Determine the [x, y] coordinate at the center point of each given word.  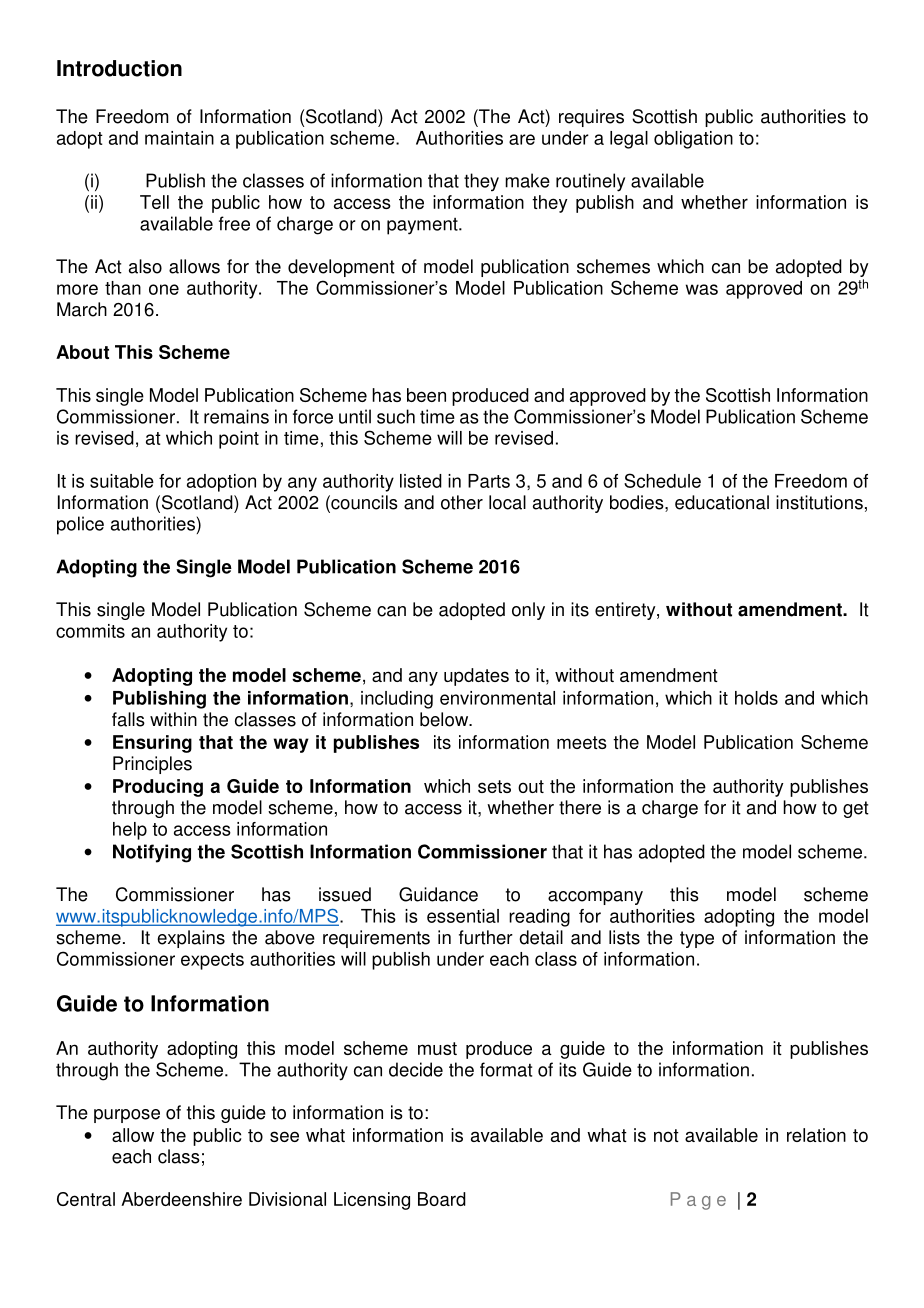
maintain [179, 138]
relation [816, 1135]
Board [442, 1199]
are [522, 139]
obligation [693, 140]
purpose [127, 1116]
